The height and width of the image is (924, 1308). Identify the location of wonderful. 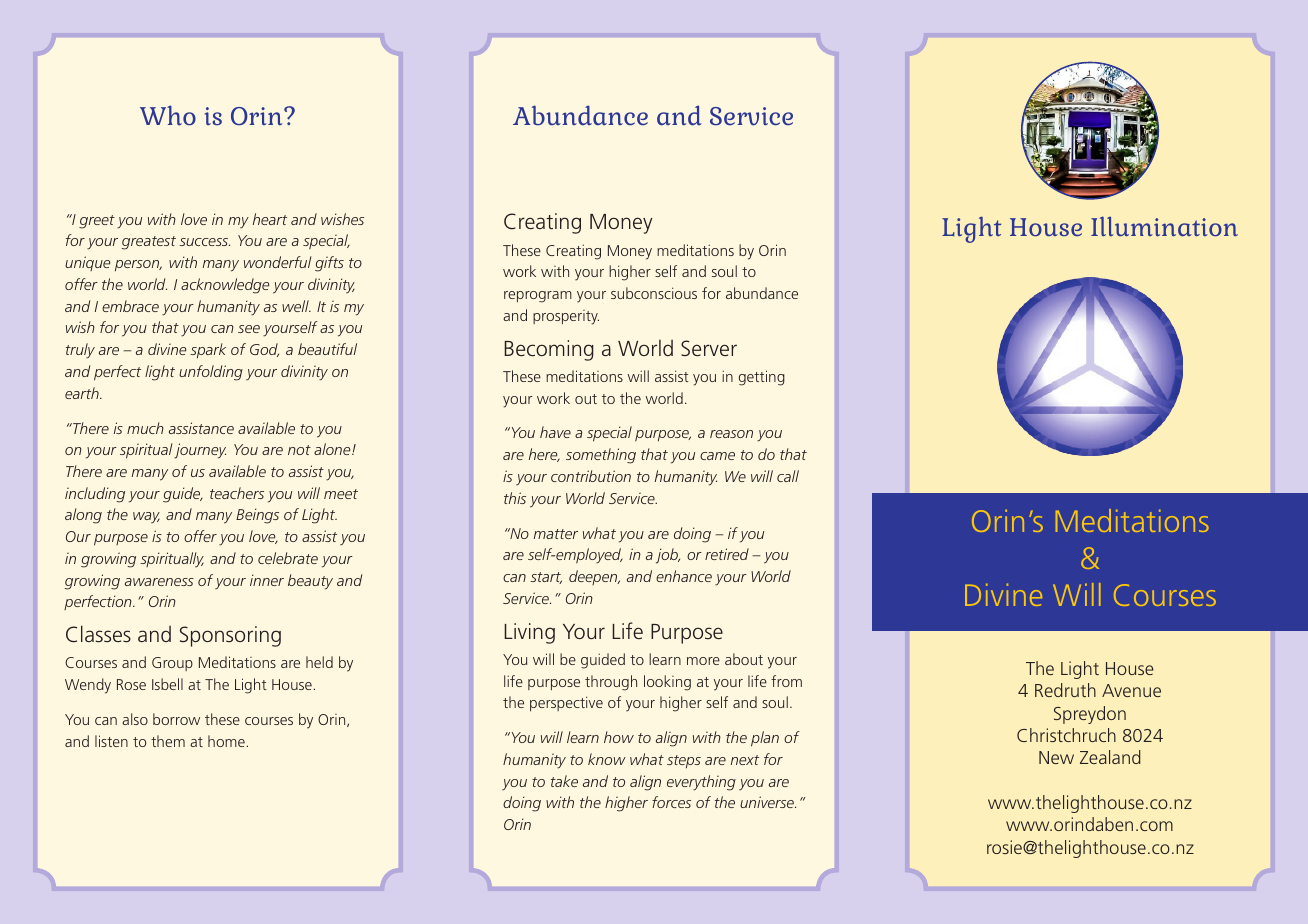
(278, 262).
